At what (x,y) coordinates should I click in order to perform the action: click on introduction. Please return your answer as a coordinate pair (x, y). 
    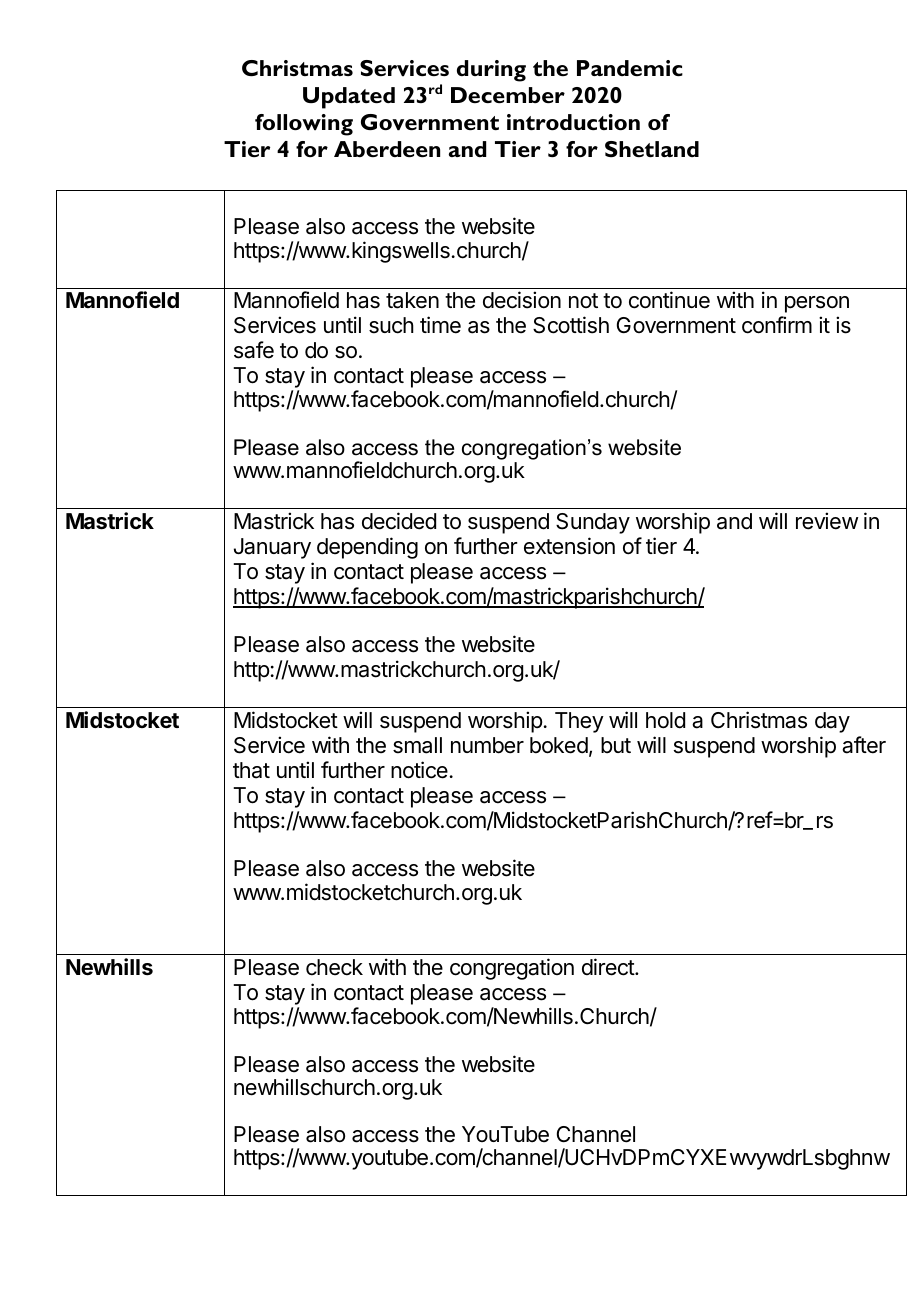
    Looking at the image, I should click on (573, 122).
